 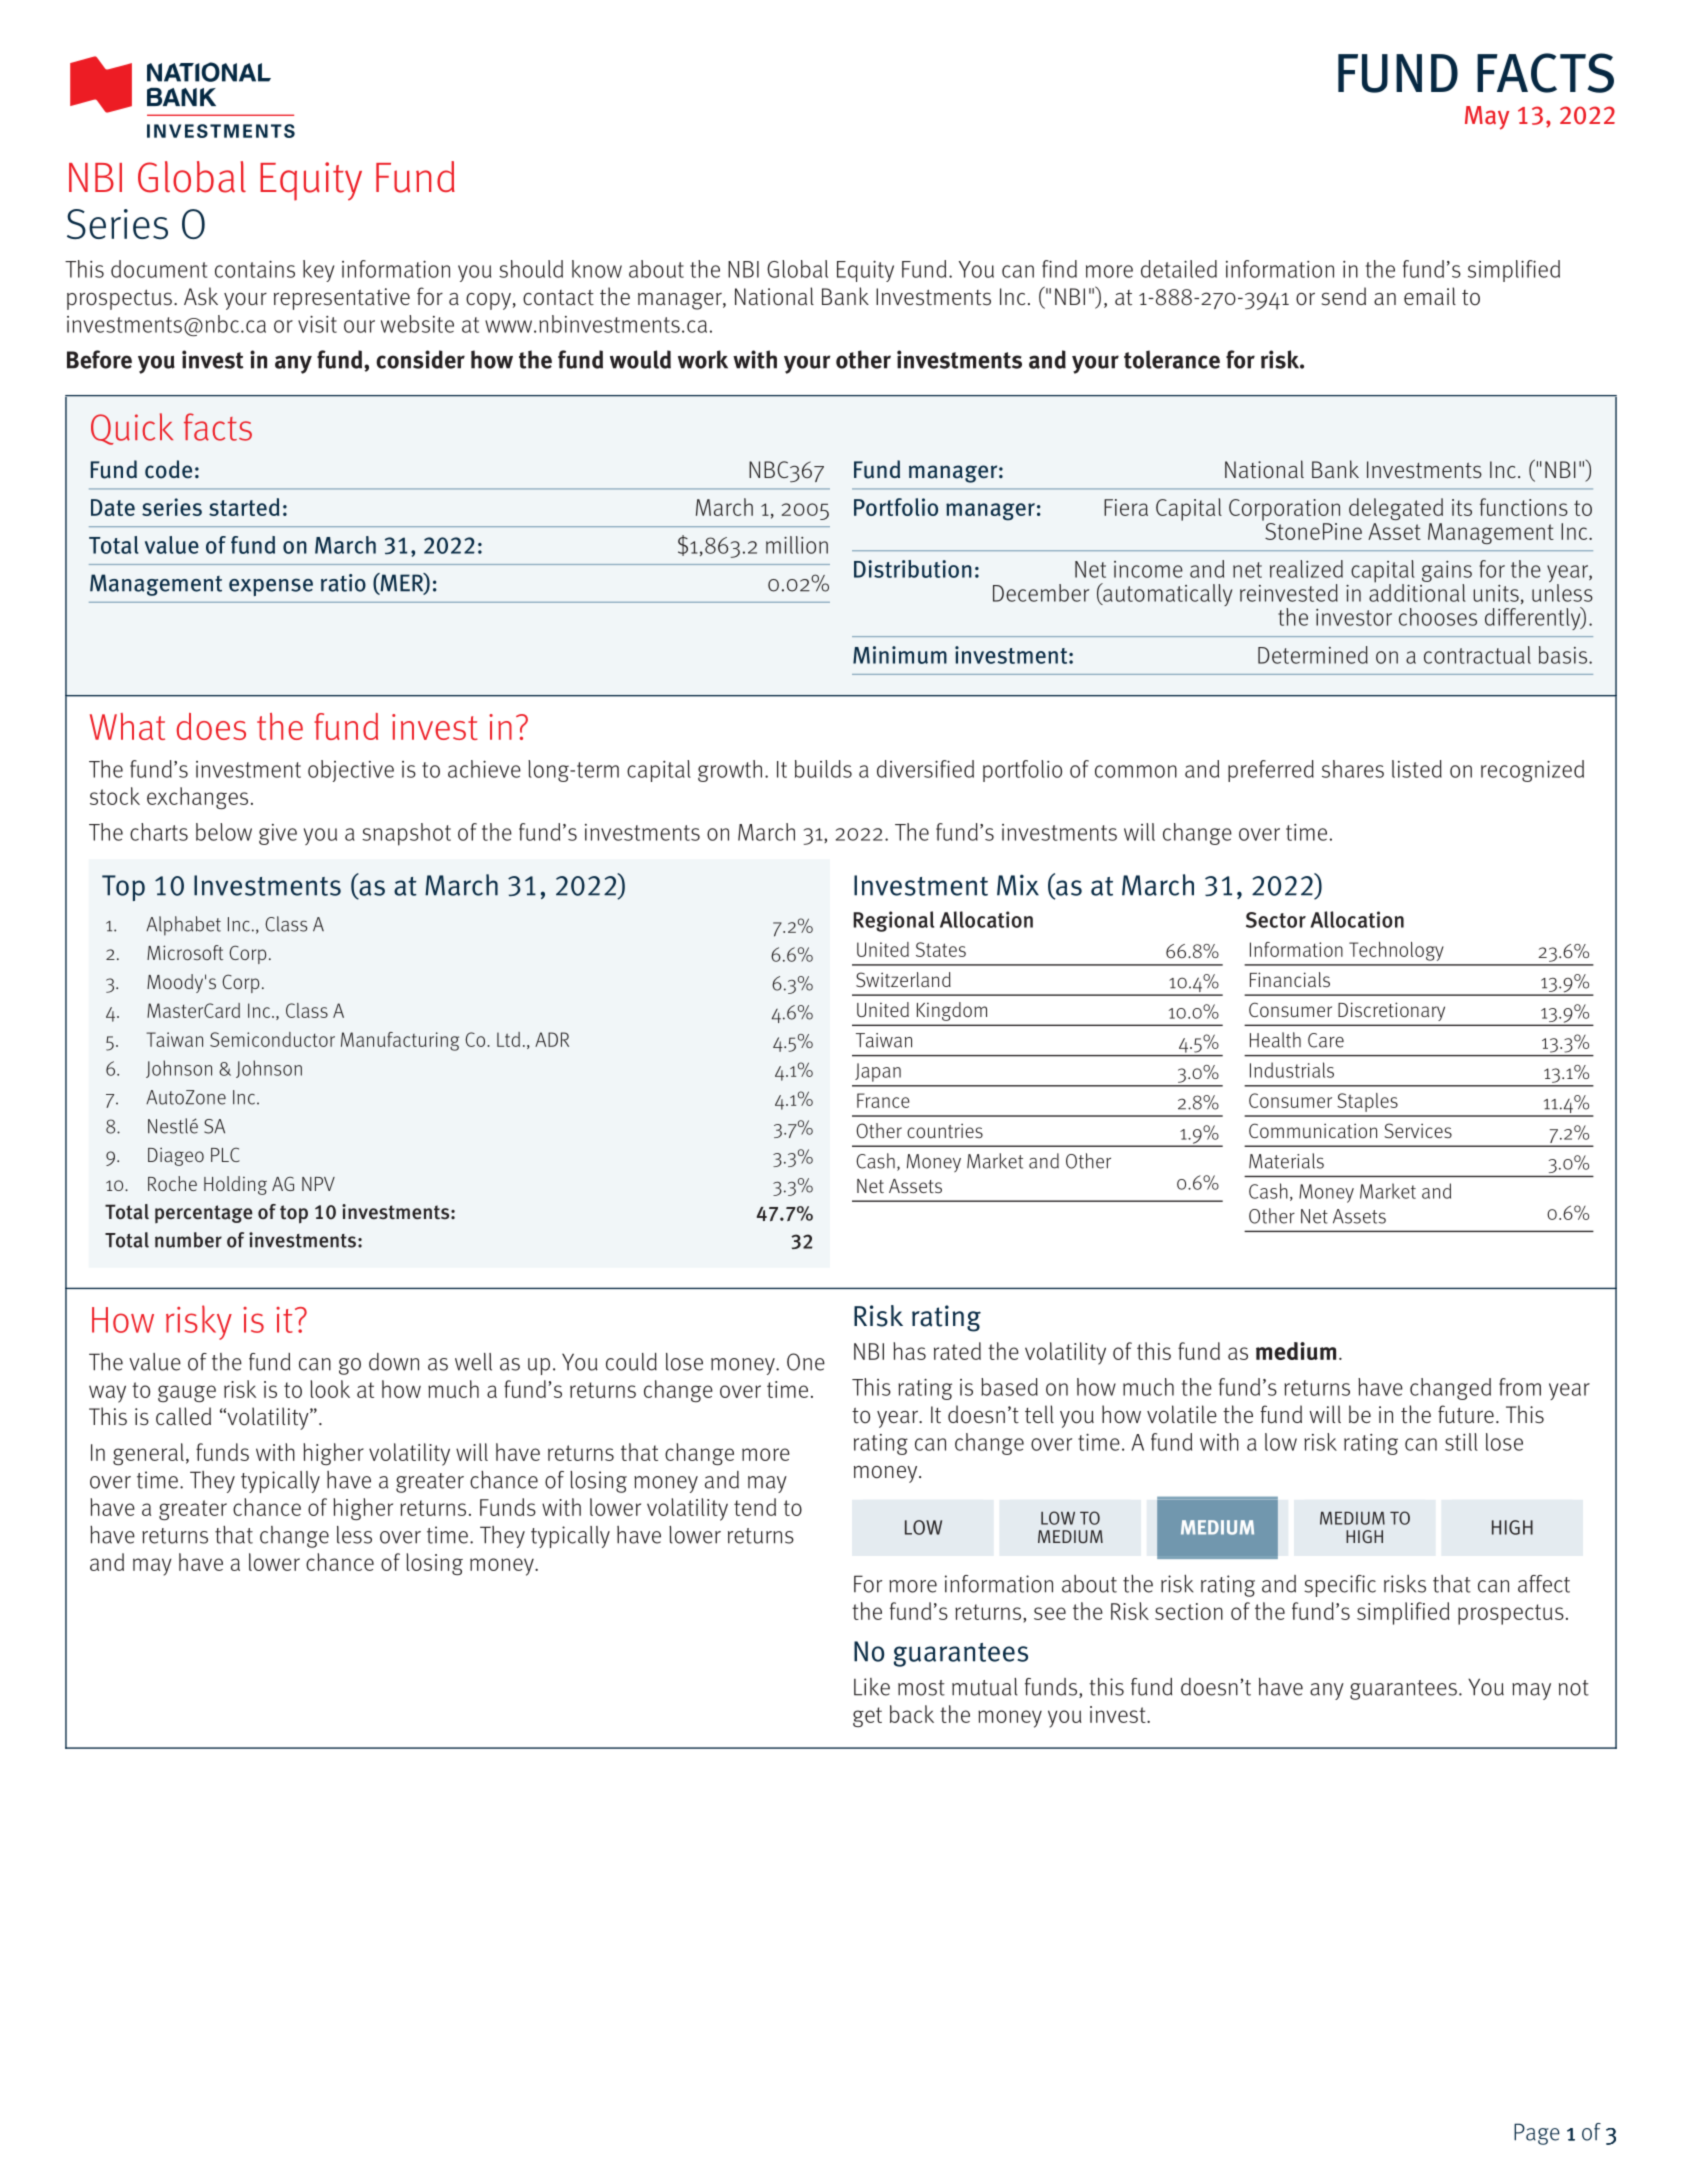 What do you see at coordinates (755, 1507) in the document?
I see `tend` at bounding box center [755, 1507].
